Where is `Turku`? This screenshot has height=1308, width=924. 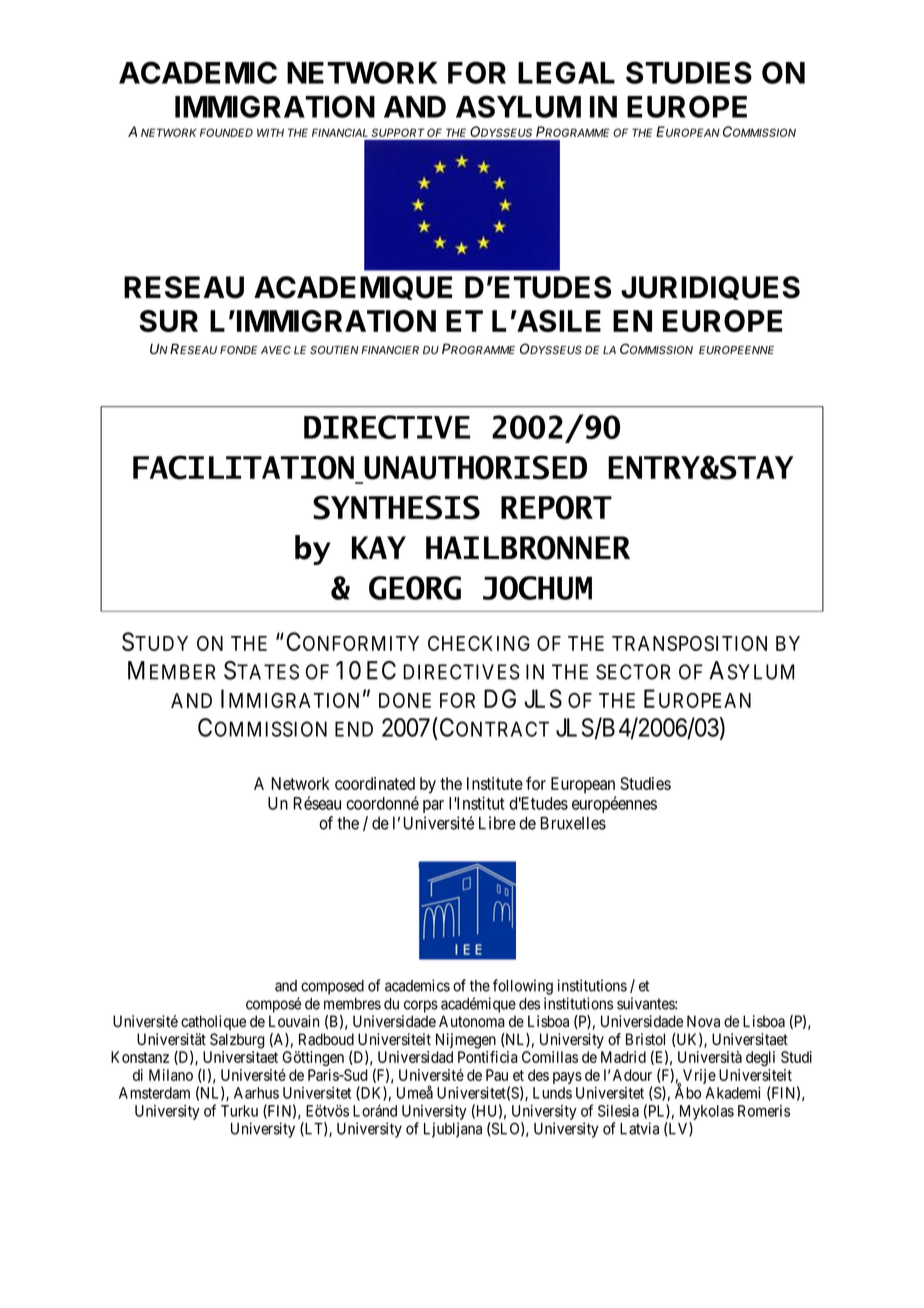 Turku is located at coordinates (239, 1111).
